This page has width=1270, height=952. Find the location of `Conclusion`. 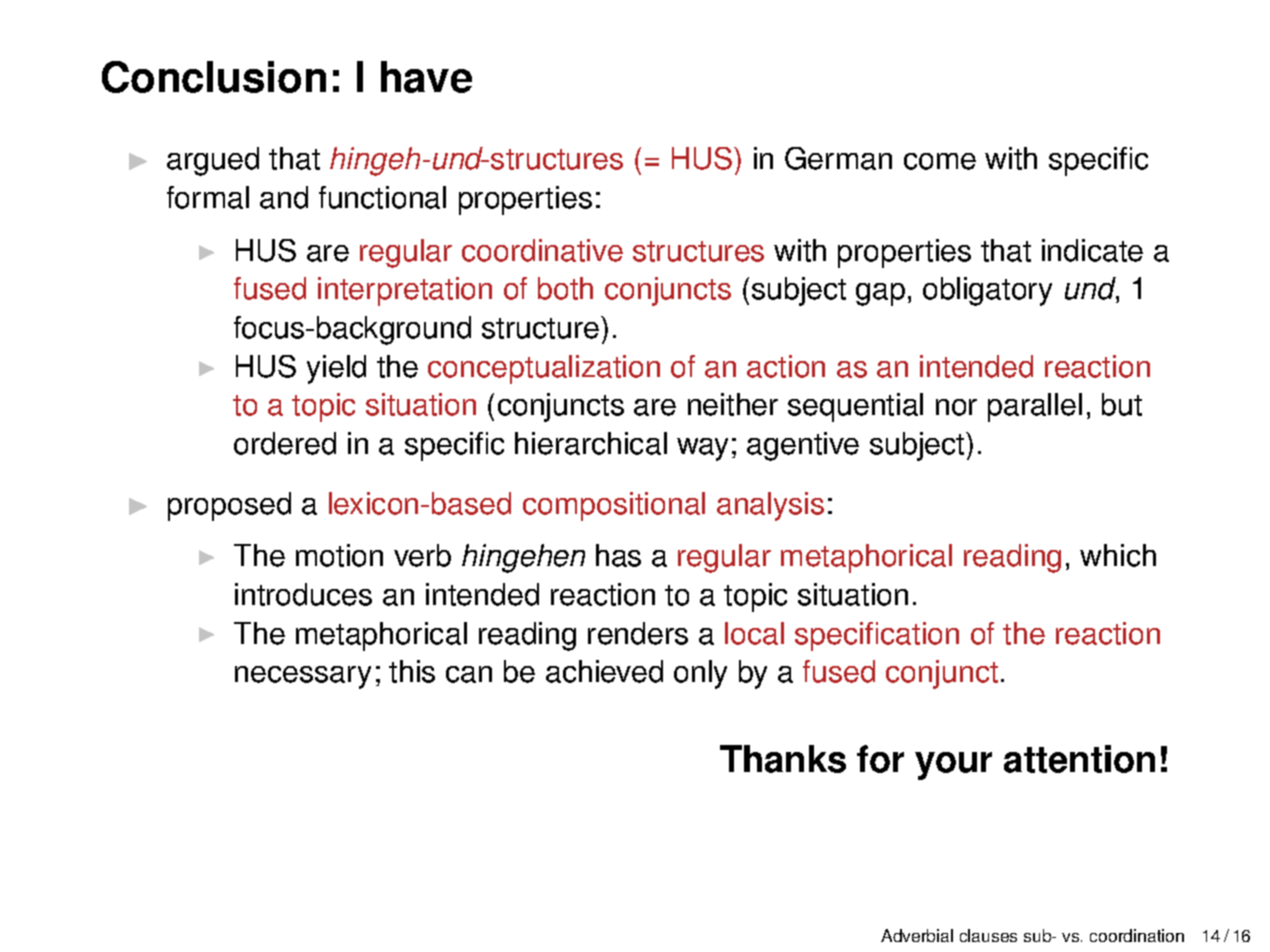

Conclusion is located at coordinates (214, 77).
